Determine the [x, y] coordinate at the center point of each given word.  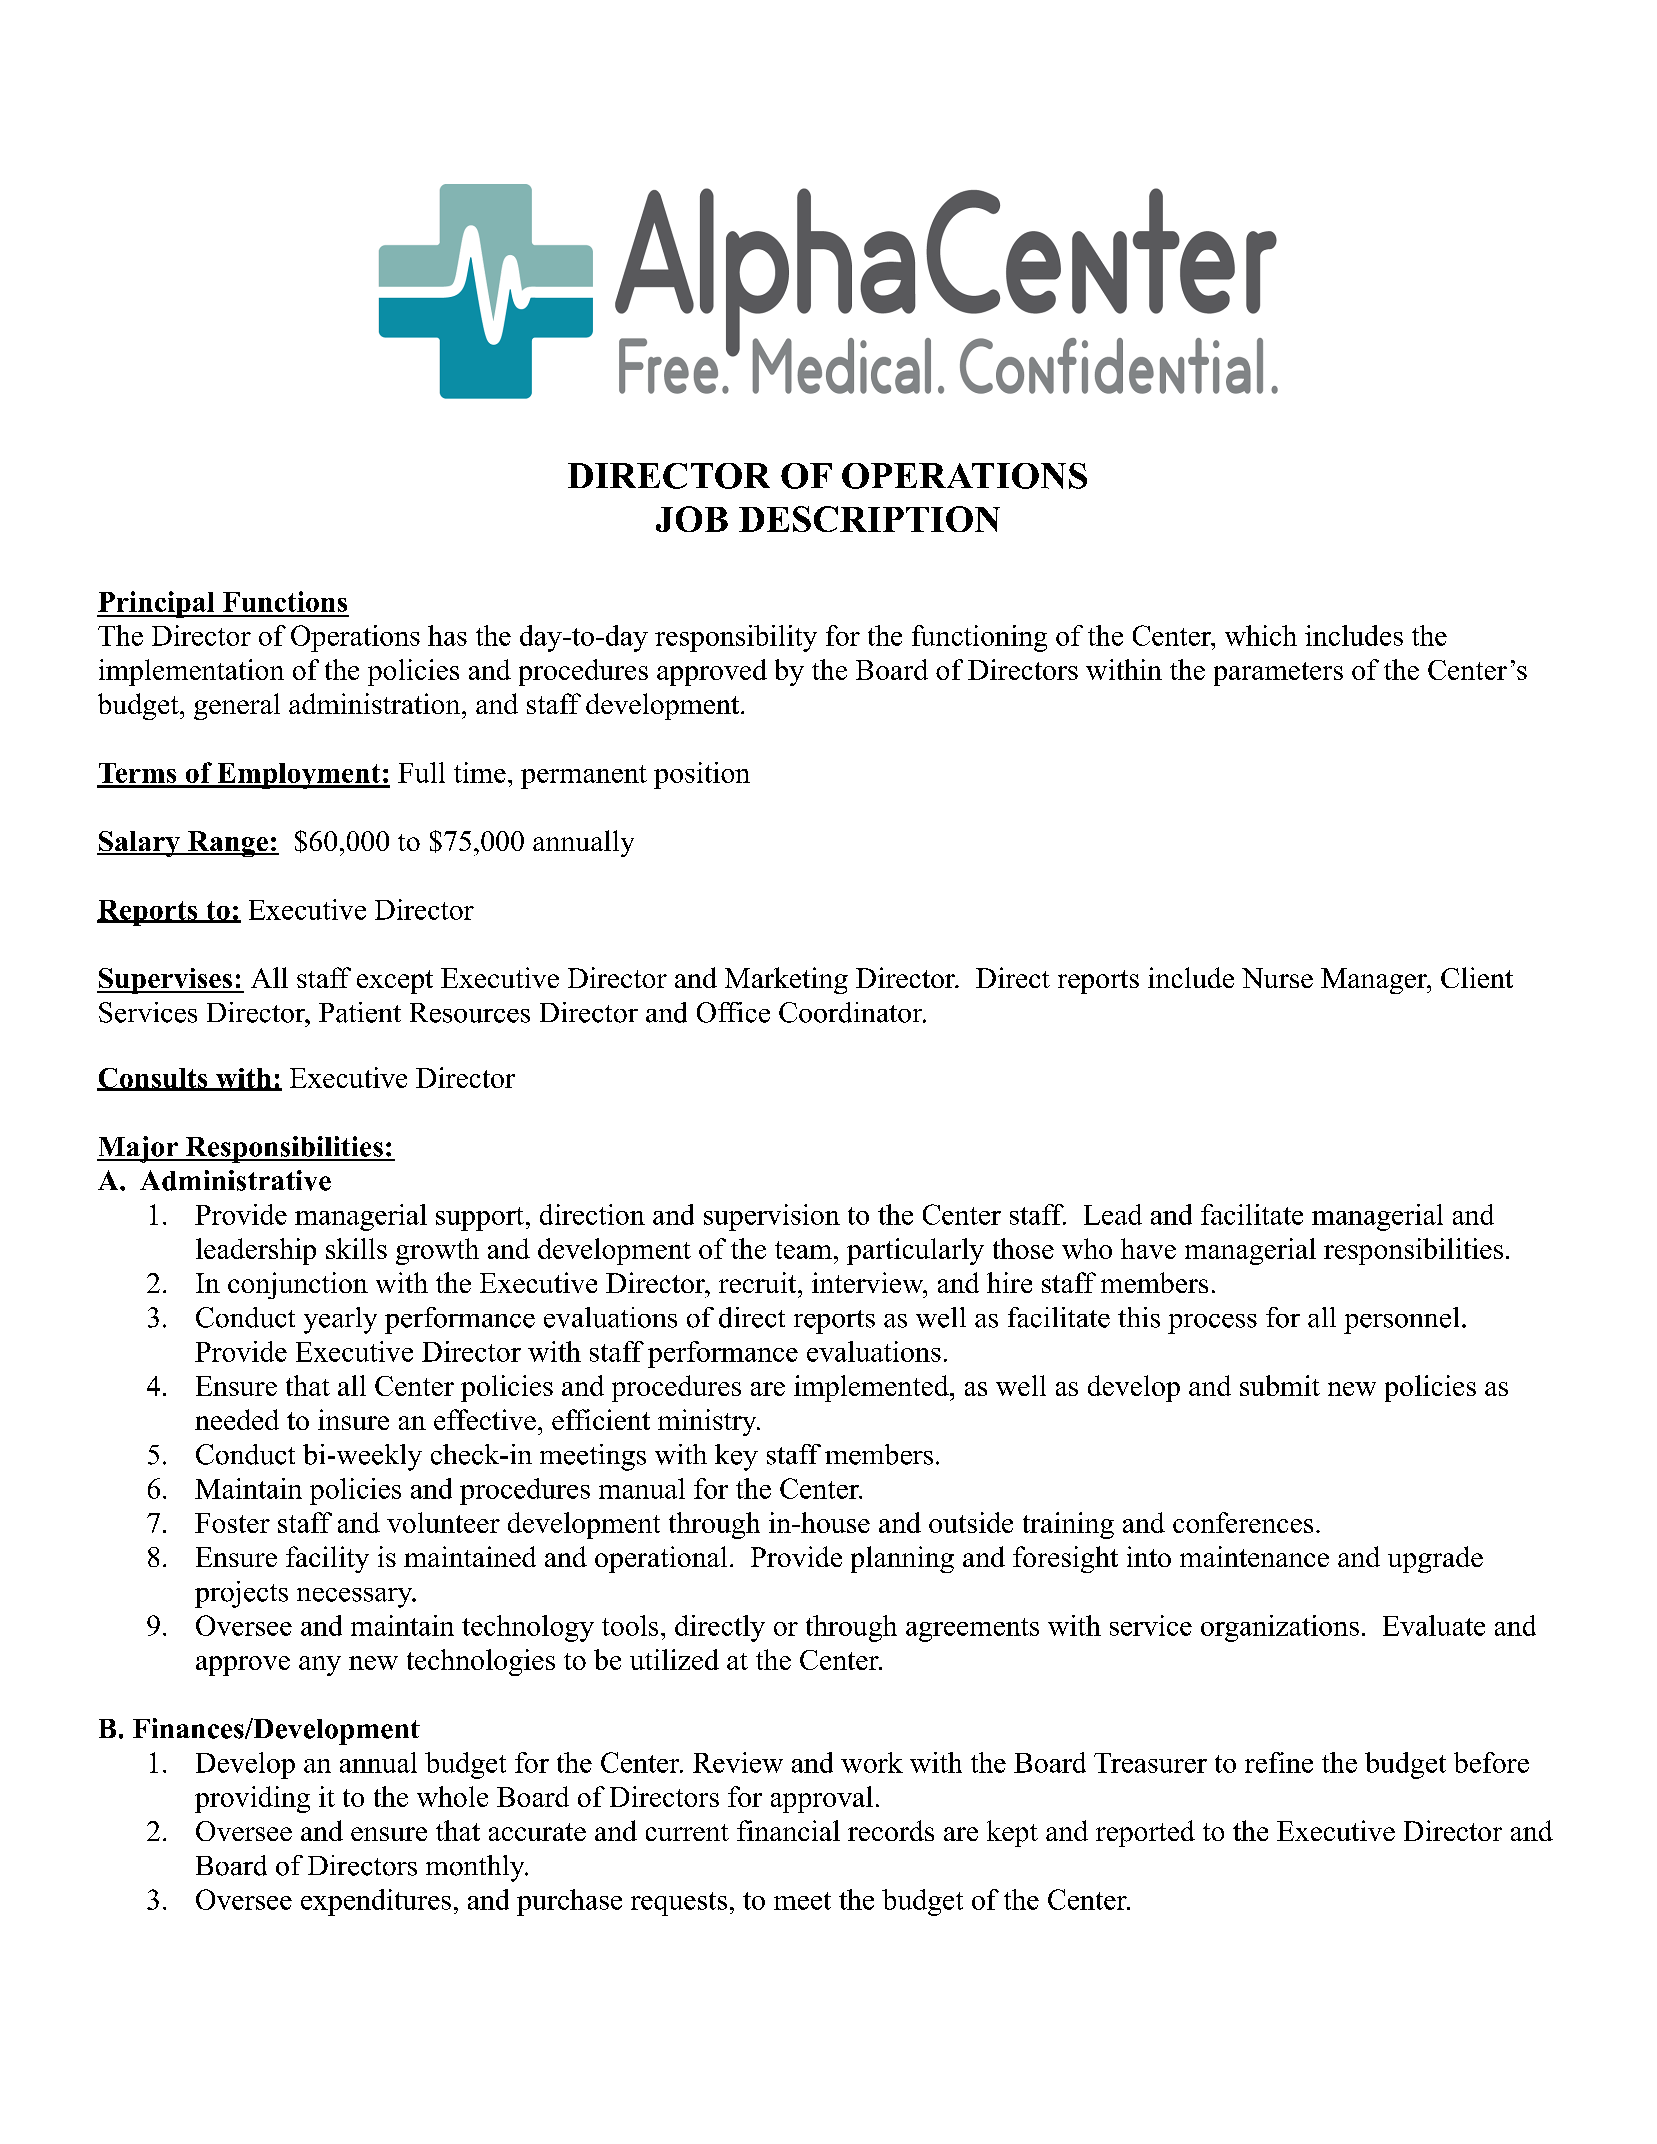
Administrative [235, 1180]
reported [1145, 1833]
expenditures [376, 1902]
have [1148, 1248]
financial [788, 1830]
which [1261, 635]
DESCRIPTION [869, 519]
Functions [285, 601]
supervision [772, 1217]
